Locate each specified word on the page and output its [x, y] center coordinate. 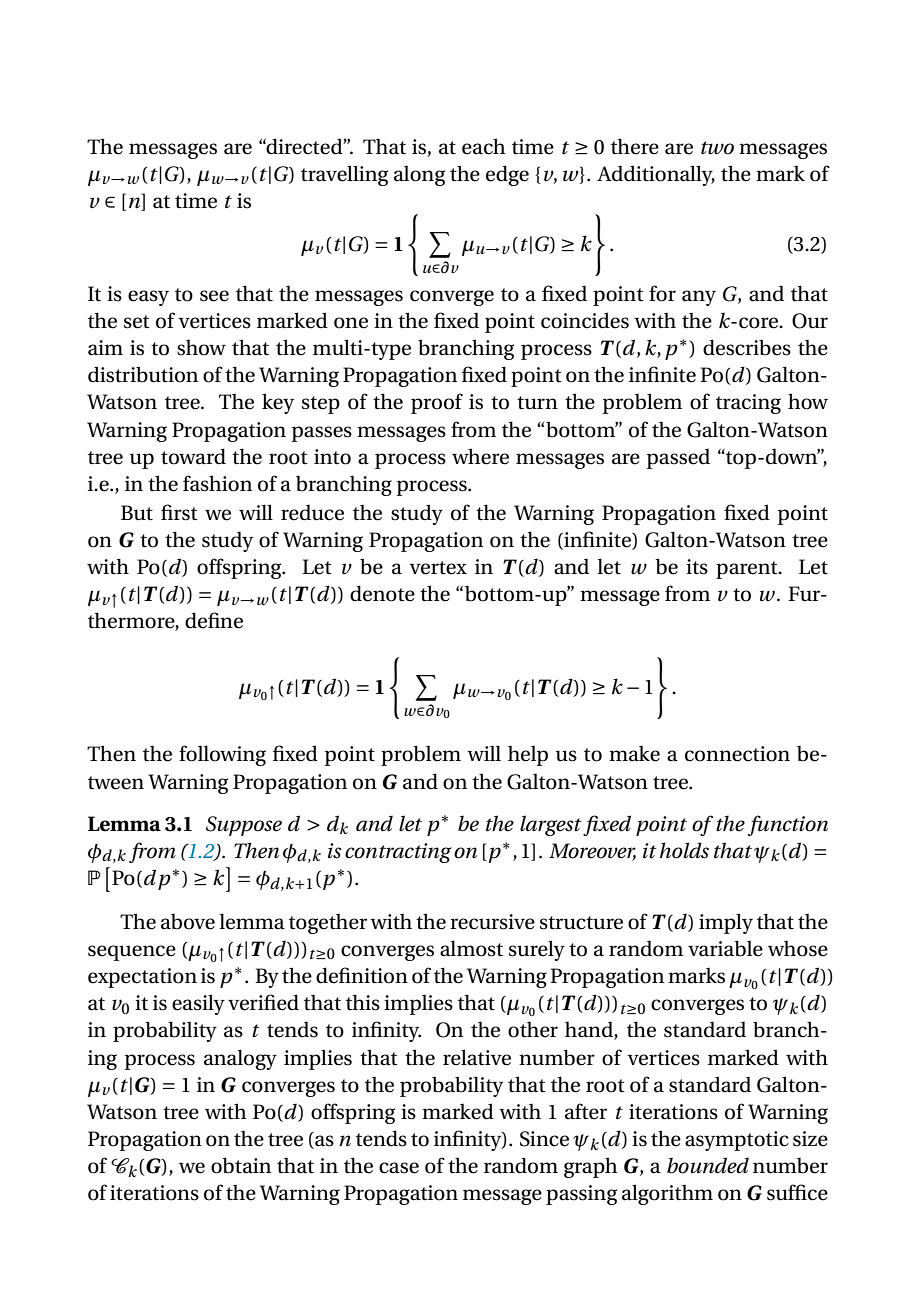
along [419, 175]
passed [678, 458]
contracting [398, 853]
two [717, 148]
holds [684, 850]
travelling [344, 175]
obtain [241, 1165]
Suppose [244, 826]
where [480, 456]
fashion [217, 483]
